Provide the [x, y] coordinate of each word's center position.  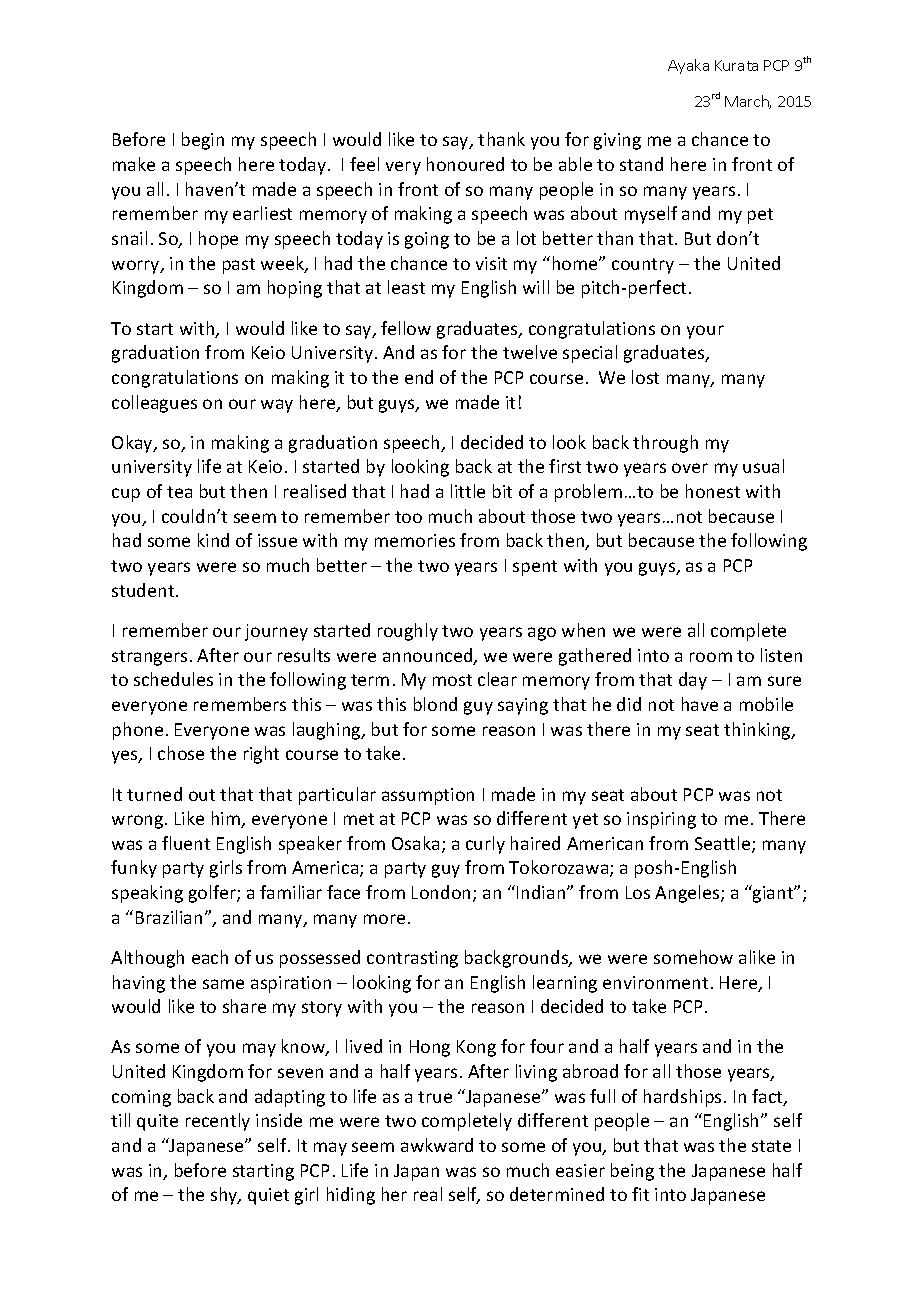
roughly [408, 632]
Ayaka [688, 66]
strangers [149, 658]
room [711, 657]
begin [203, 141]
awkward [437, 1145]
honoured [465, 164]
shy [225, 1196]
